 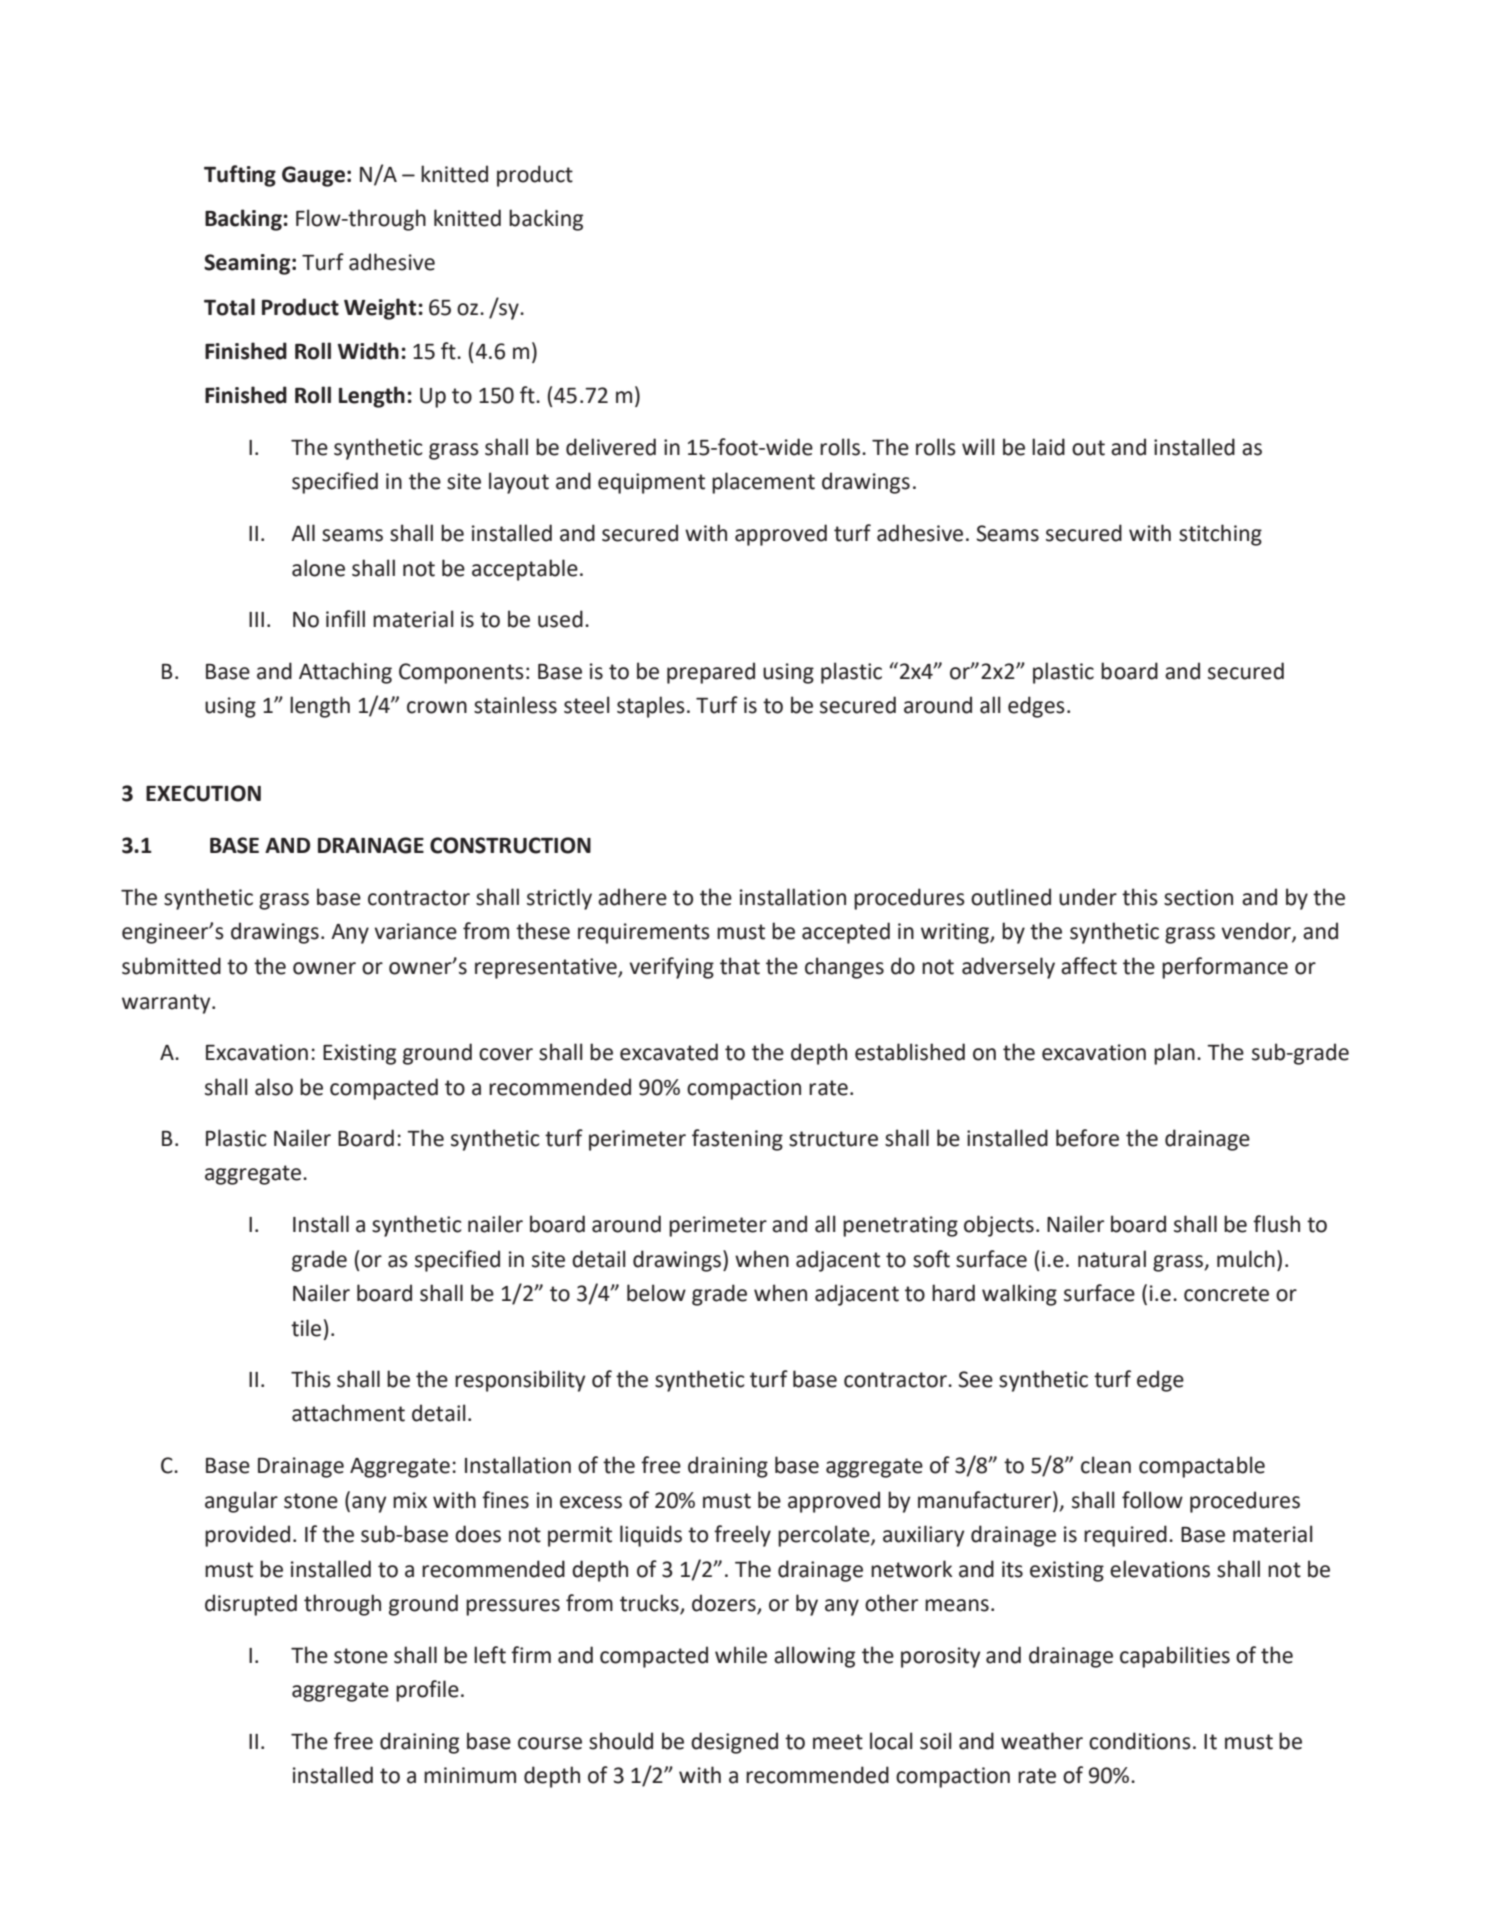 I want to click on Gauge, so click(x=313, y=176).
